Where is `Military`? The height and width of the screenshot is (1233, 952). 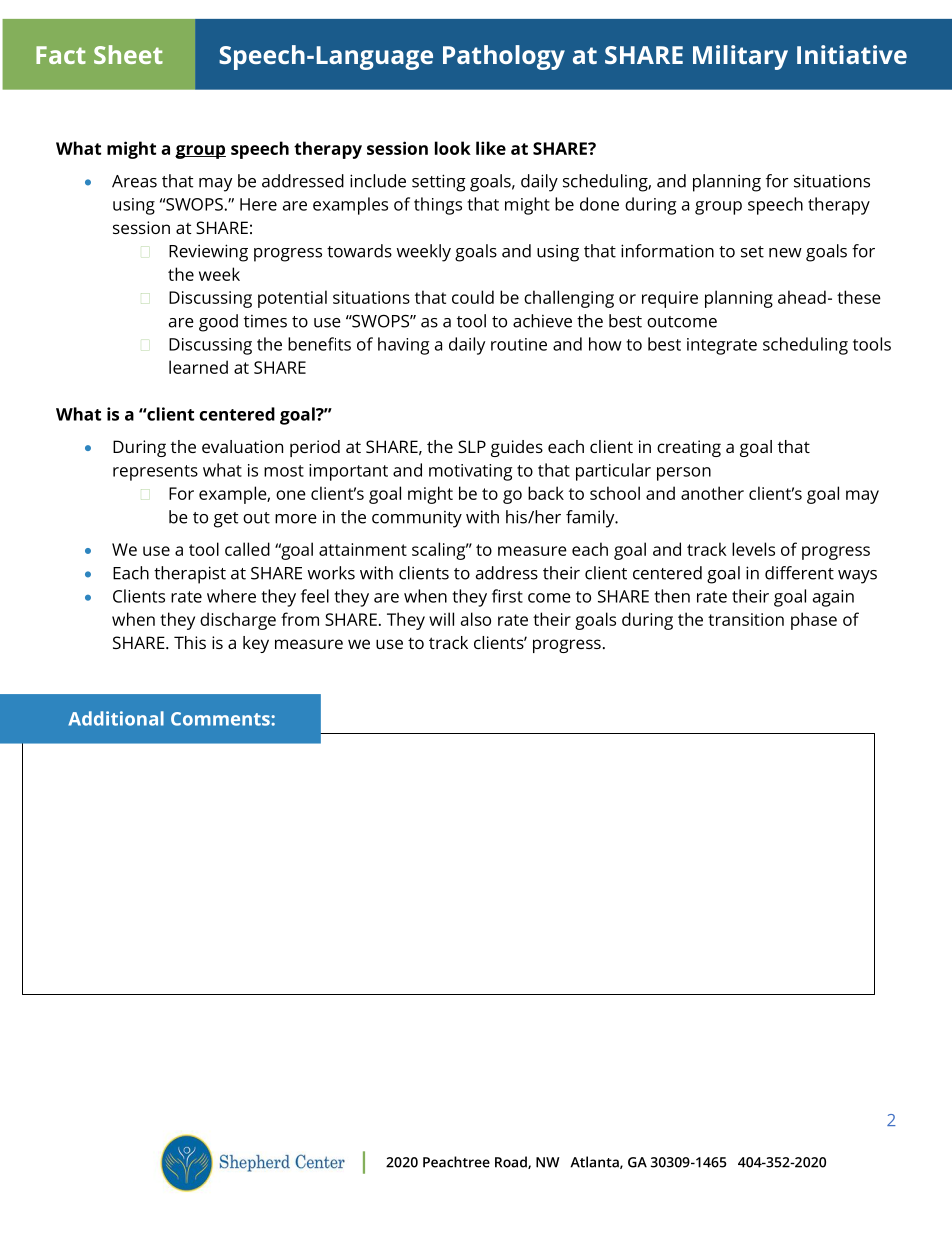
Military is located at coordinates (740, 57).
